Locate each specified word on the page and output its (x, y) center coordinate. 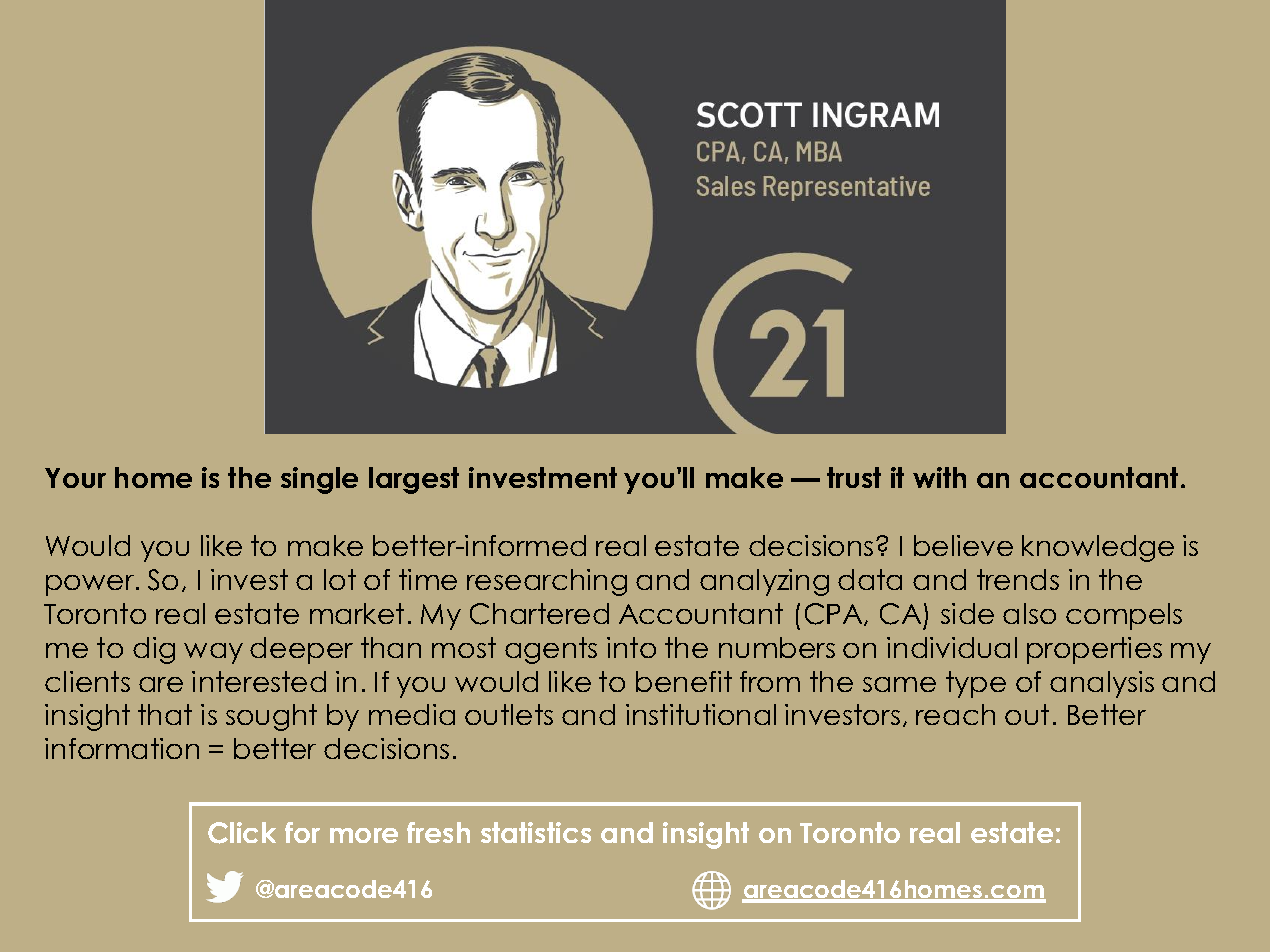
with (939, 477)
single (319, 480)
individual (952, 647)
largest (414, 480)
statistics (536, 832)
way (213, 653)
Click (242, 833)
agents (551, 650)
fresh (438, 832)
